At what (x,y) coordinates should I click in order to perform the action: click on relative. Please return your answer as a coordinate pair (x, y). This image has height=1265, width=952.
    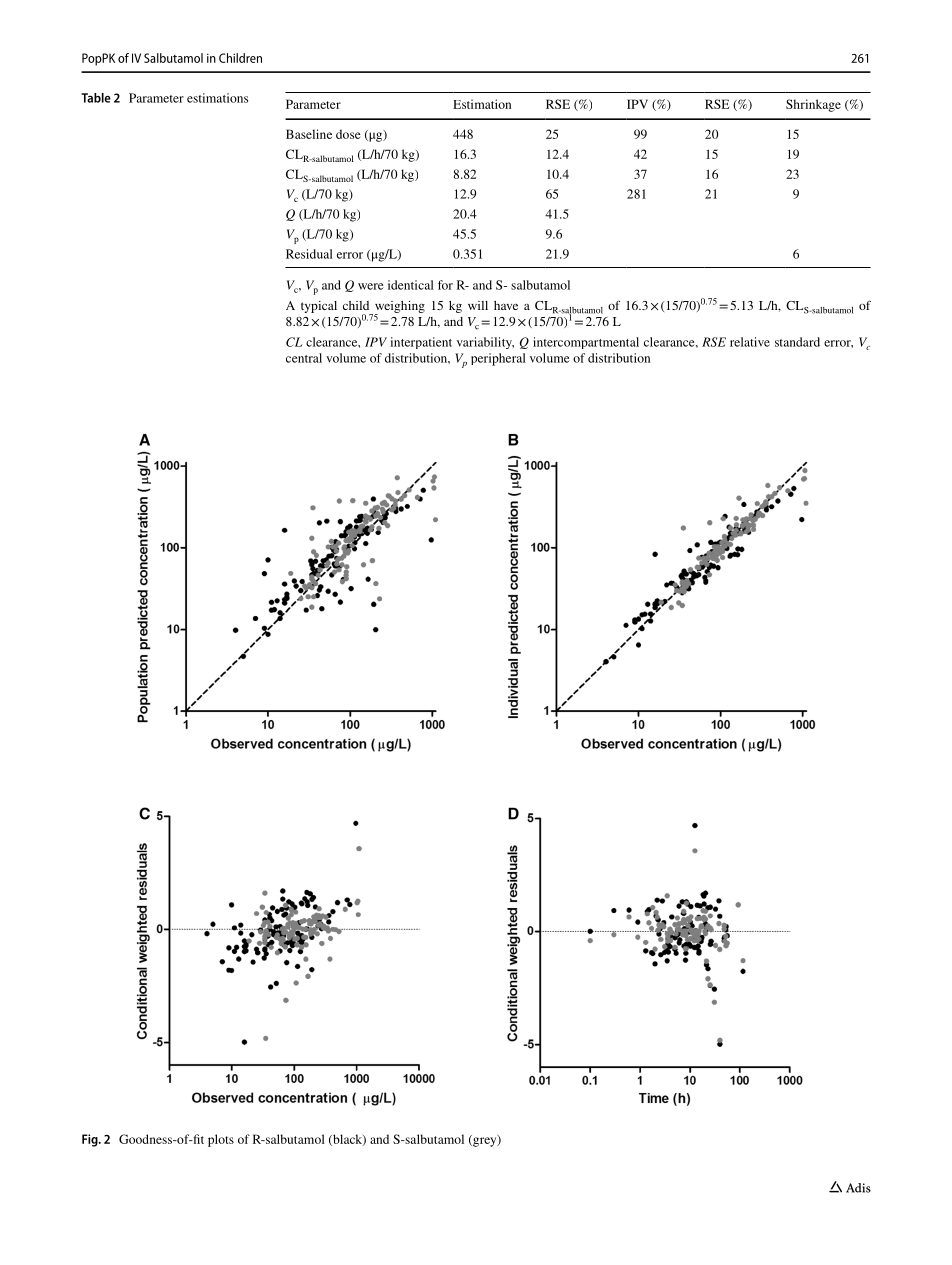
    Looking at the image, I should click on (750, 342).
